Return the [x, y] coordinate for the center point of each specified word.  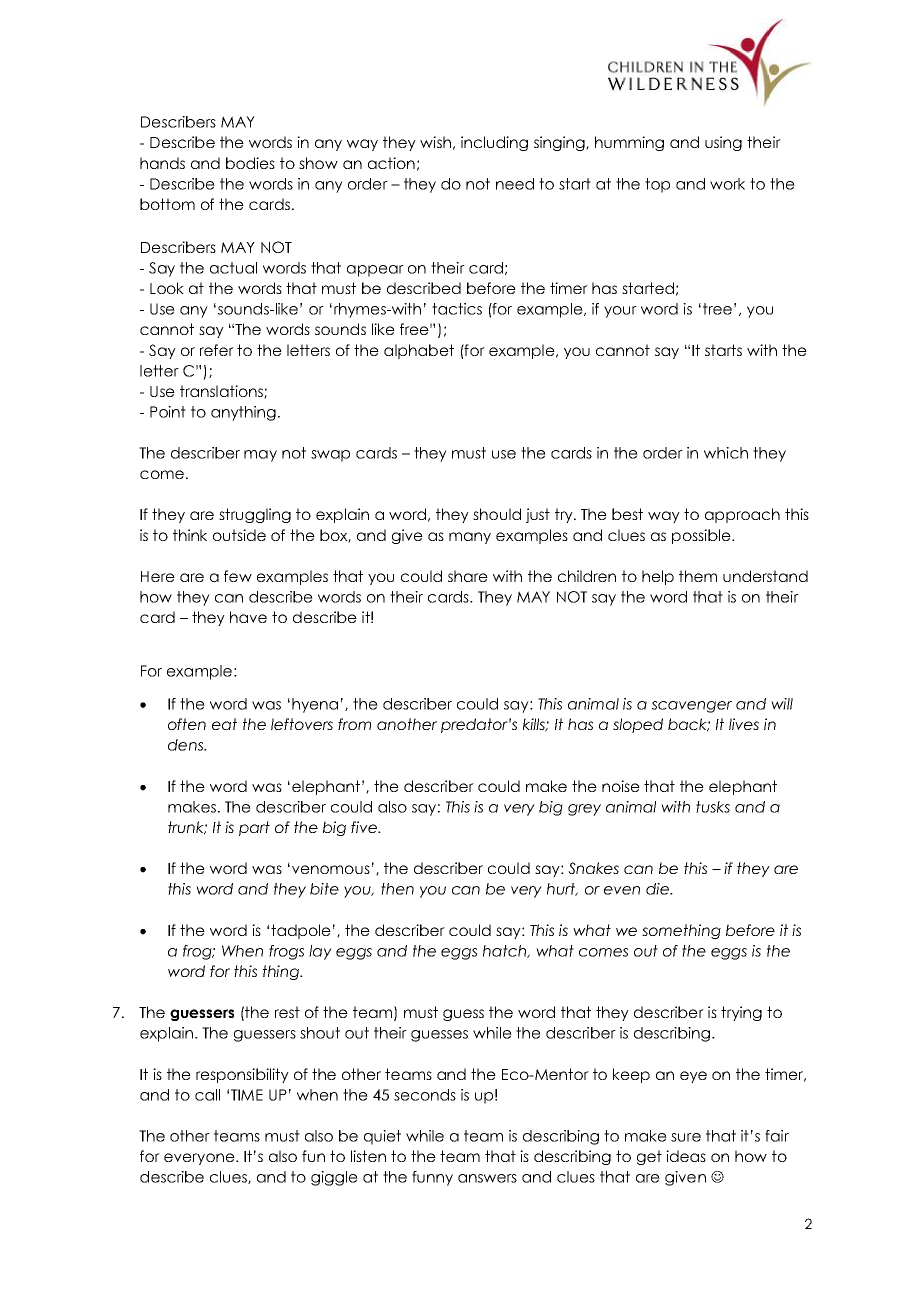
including [494, 143]
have [248, 617]
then [397, 889]
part [254, 828]
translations [222, 392]
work [727, 184]
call [207, 1095]
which [726, 453]
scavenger [692, 707]
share [468, 576]
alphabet [419, 351]
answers [487, 1178]
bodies [250, 163]
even [622, 890]
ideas [686, 1156]
